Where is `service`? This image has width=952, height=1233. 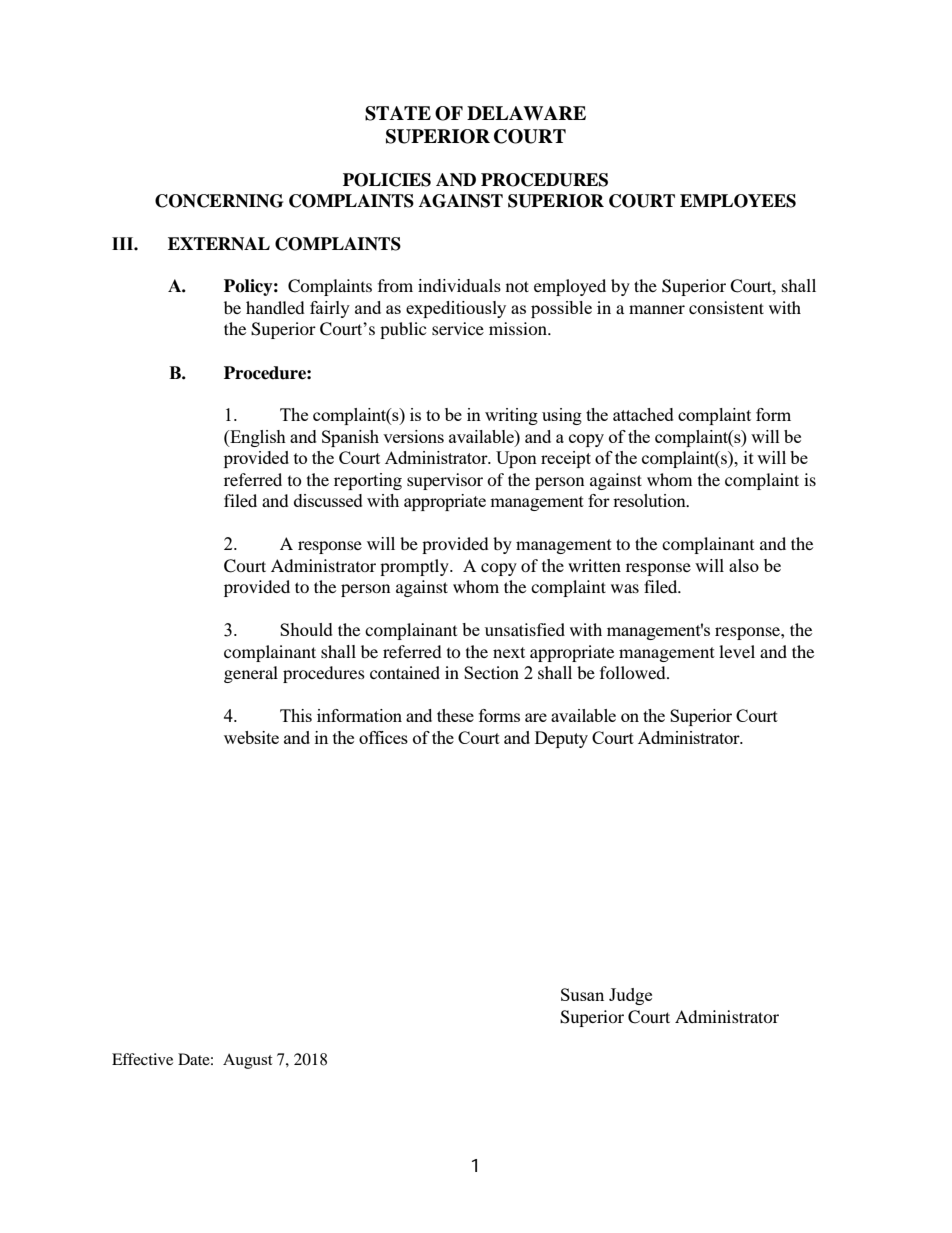
service is located at coordinates (458, 328).
